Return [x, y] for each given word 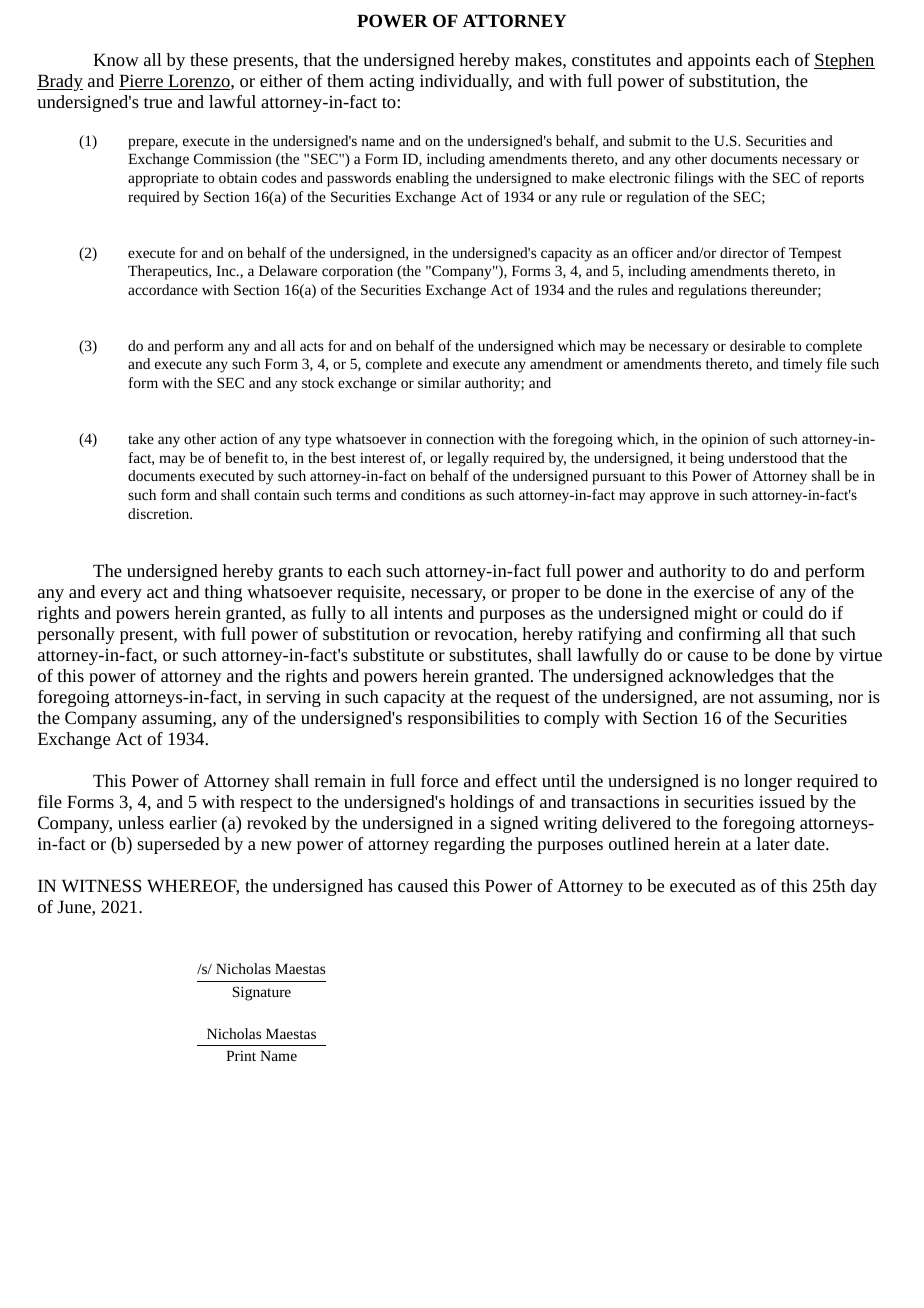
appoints [719, 61]
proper [535, 595]
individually [466, 82]
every [121, 595]
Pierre [142, 82]
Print [241, 1056]
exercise [724, 591]
